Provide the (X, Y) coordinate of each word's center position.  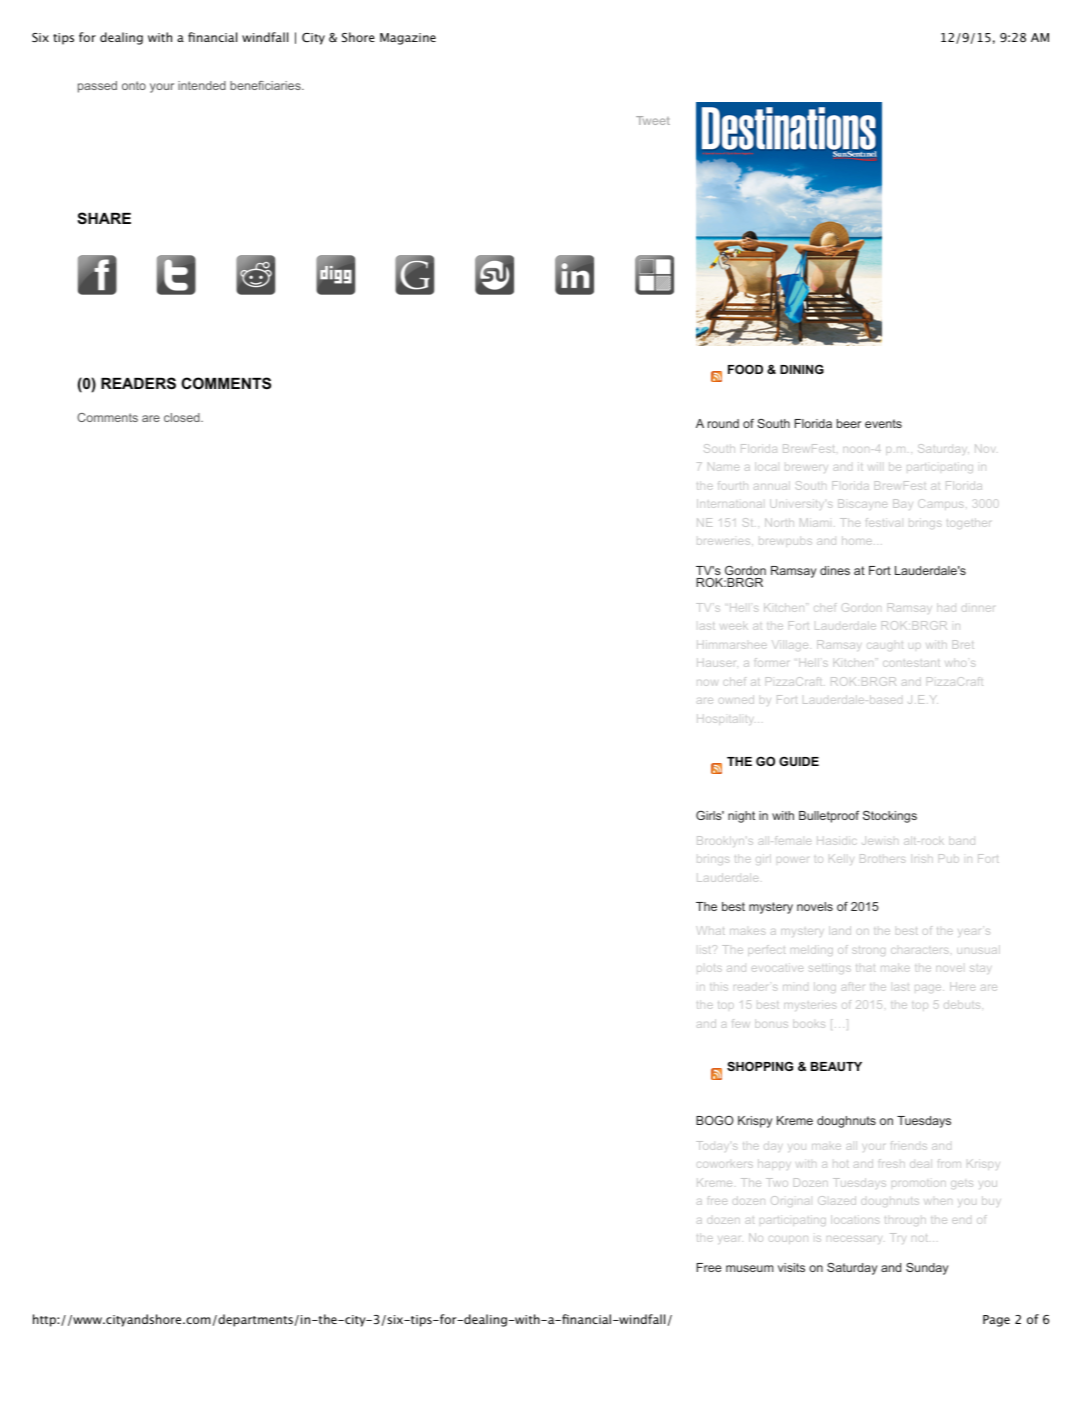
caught (885, 647)
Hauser (717, 662)
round (723, 423)
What (710, 930)
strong (868, 951)
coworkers (725, 1165)
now (707, 683)
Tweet (653, 120)
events (883, 423)
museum (750, 1268)
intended (202, 85)
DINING (802, 369)
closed (183, 417)
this (719, 987)
